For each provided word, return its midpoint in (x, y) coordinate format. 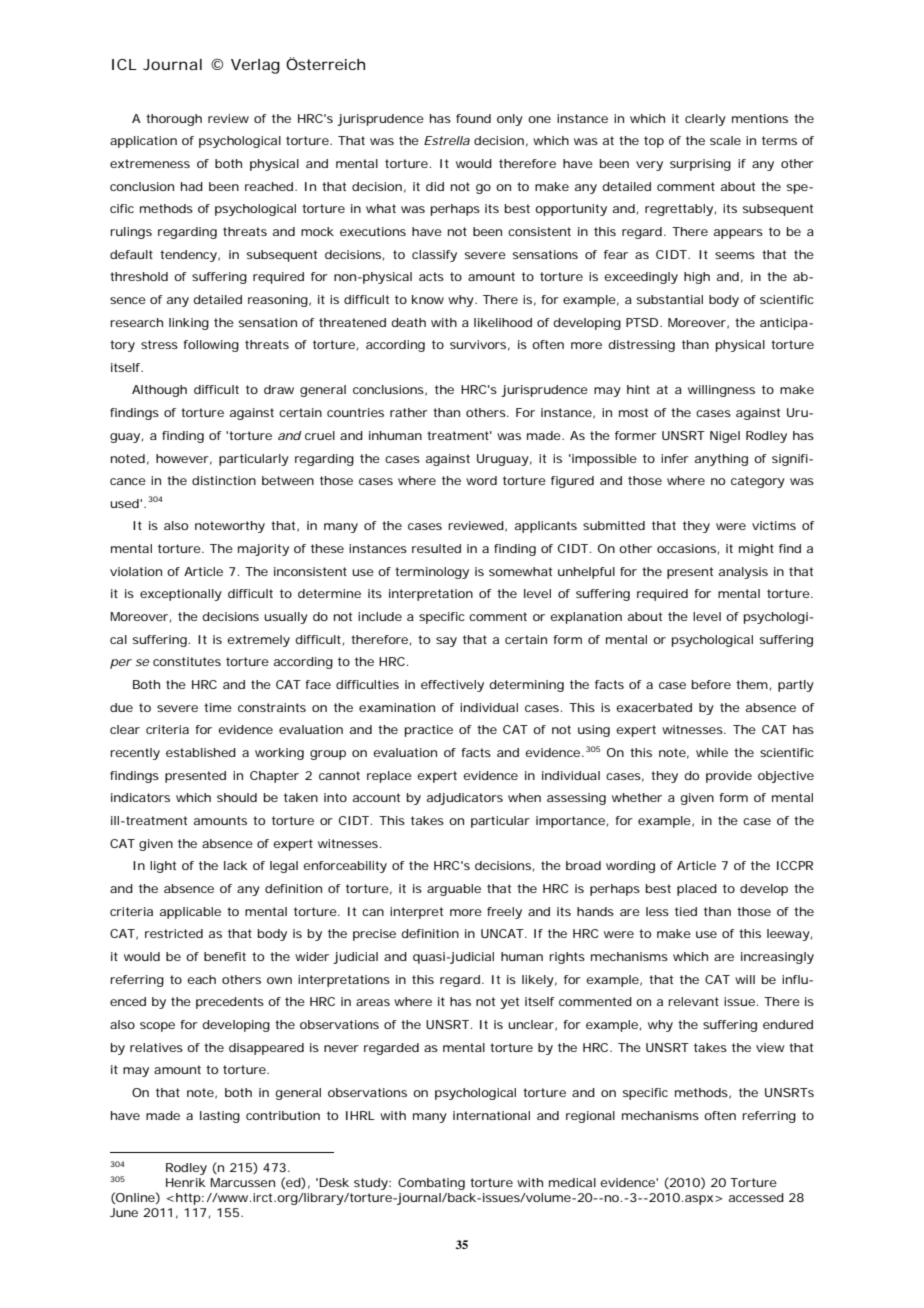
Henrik (186, 1182)
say (446, 642)
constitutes (187, 661)
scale (725, 140)
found (473, 118)
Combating (431, 1184)
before (711, 684)
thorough (174, 120)
